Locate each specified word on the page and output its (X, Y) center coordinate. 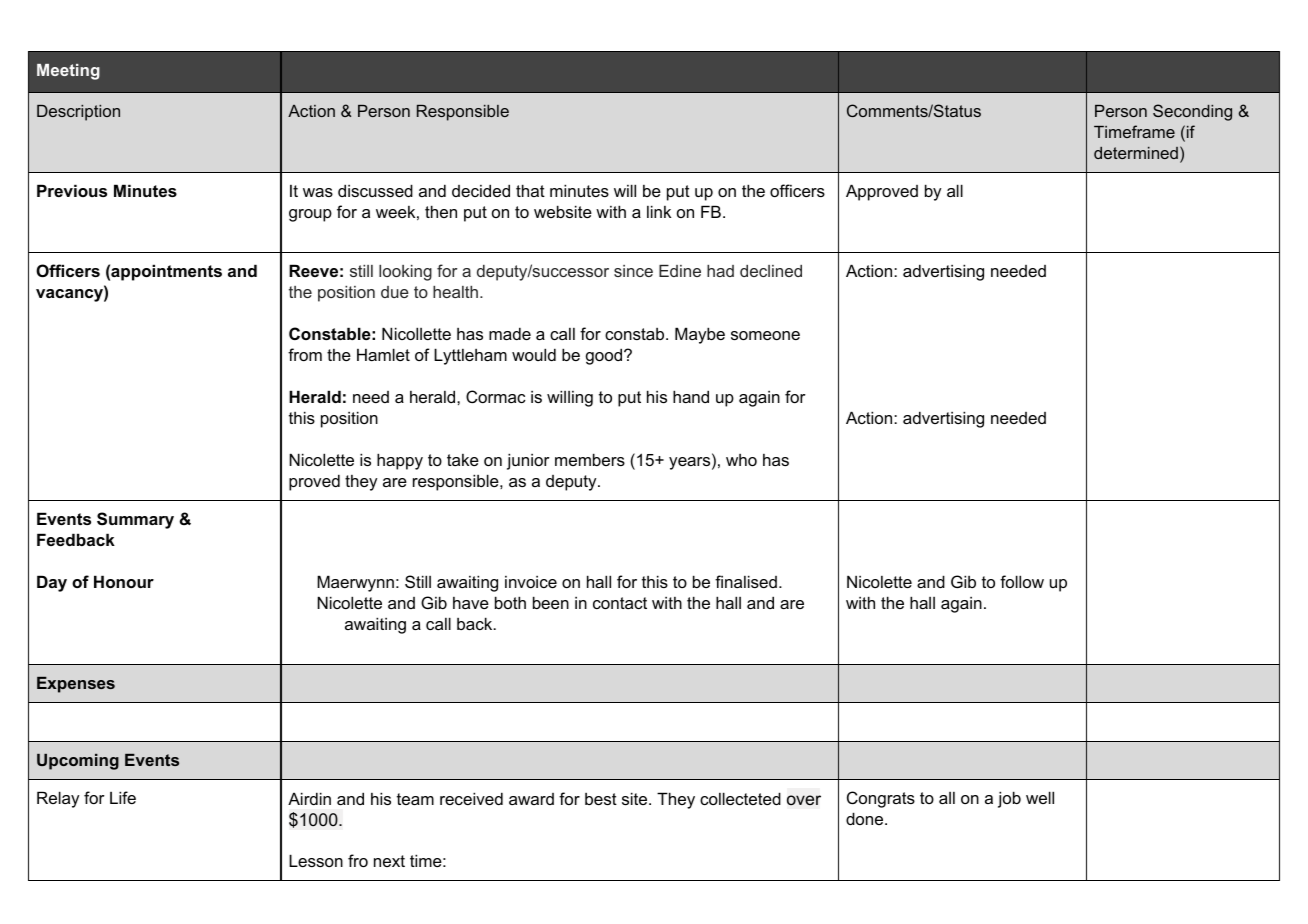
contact (620, 603)
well (1040, 797)
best (601, 799)
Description (78, 113)
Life (123, 797)
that (530, 190)
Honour (124, 581)
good (604, 356)
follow (1022, 581)
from (305, 354)
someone (765, 335)
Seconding (1192, 112)
